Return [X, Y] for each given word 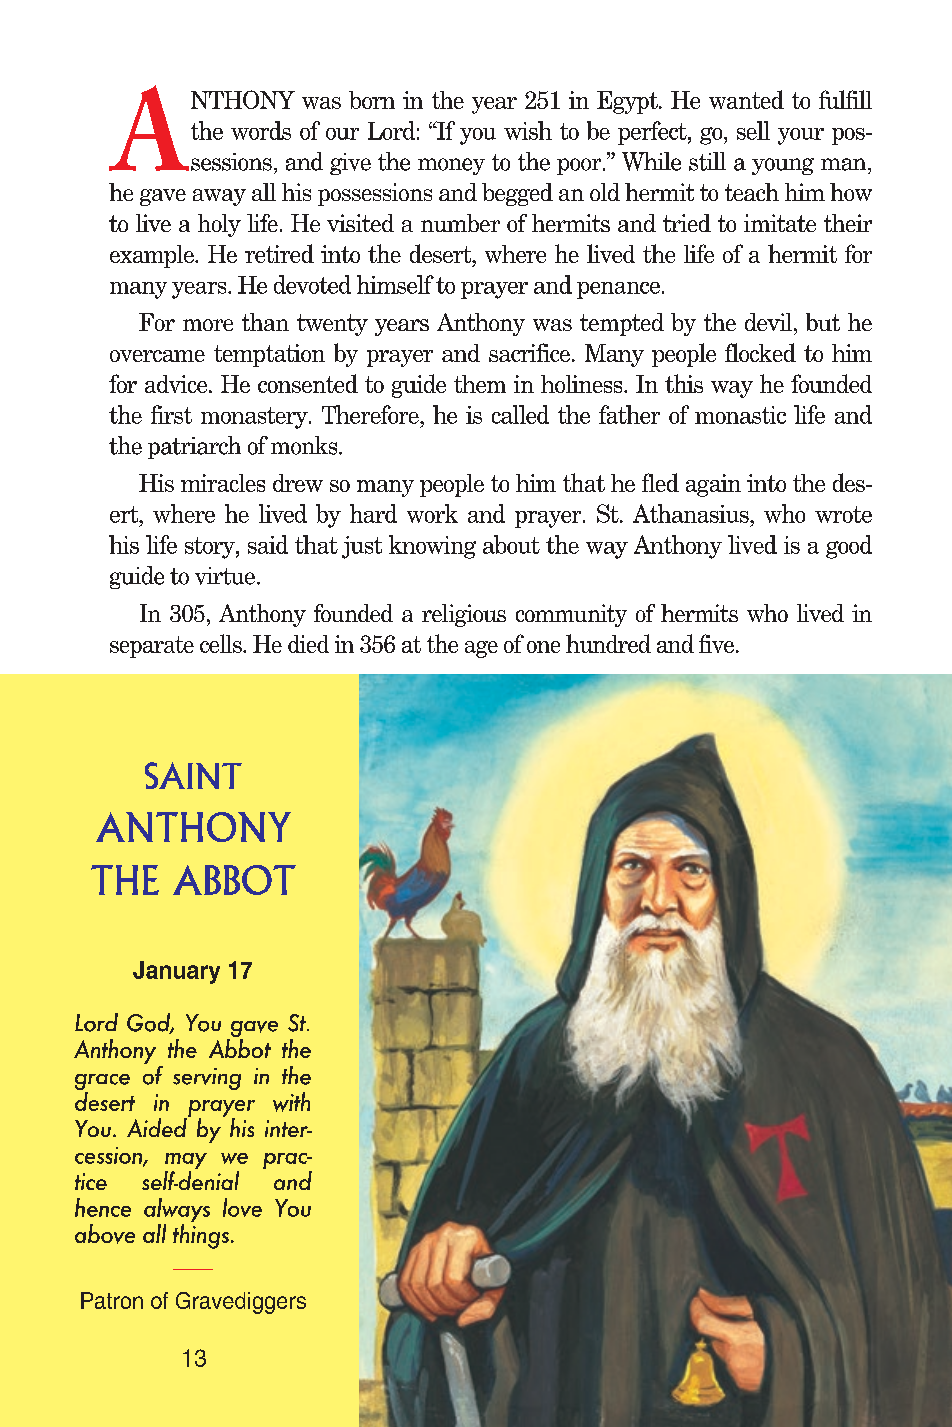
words [261, 130]
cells [222, 643]
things [202, 1236]
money [451, 166]
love [242, 1207]
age [481, 649]
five [716, 643]
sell [753, 130]
